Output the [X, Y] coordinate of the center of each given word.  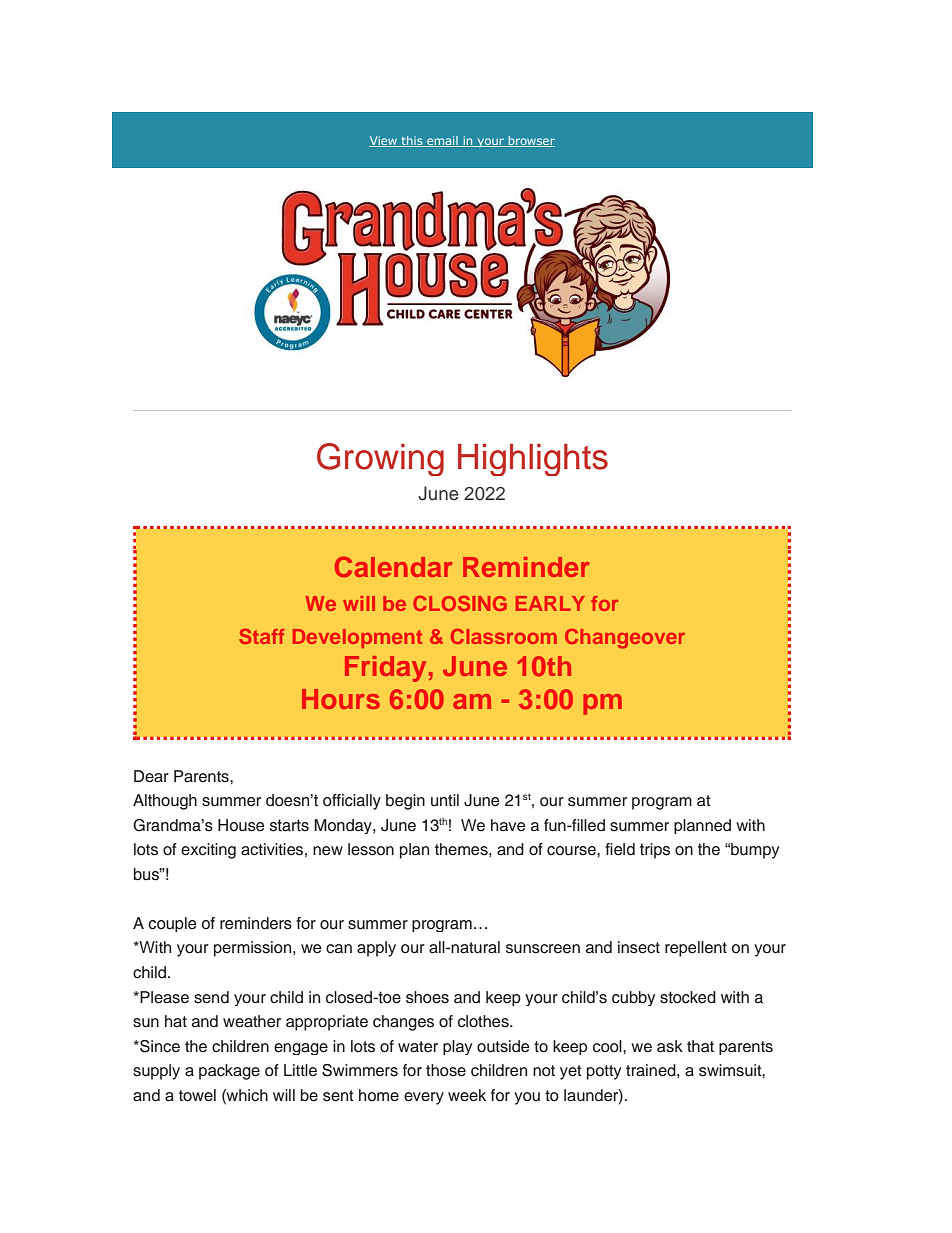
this [412, 141]
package [229, 1072]
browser [531, 141]
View [384, 141]
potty [604, 1072]
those [446, 1070]
